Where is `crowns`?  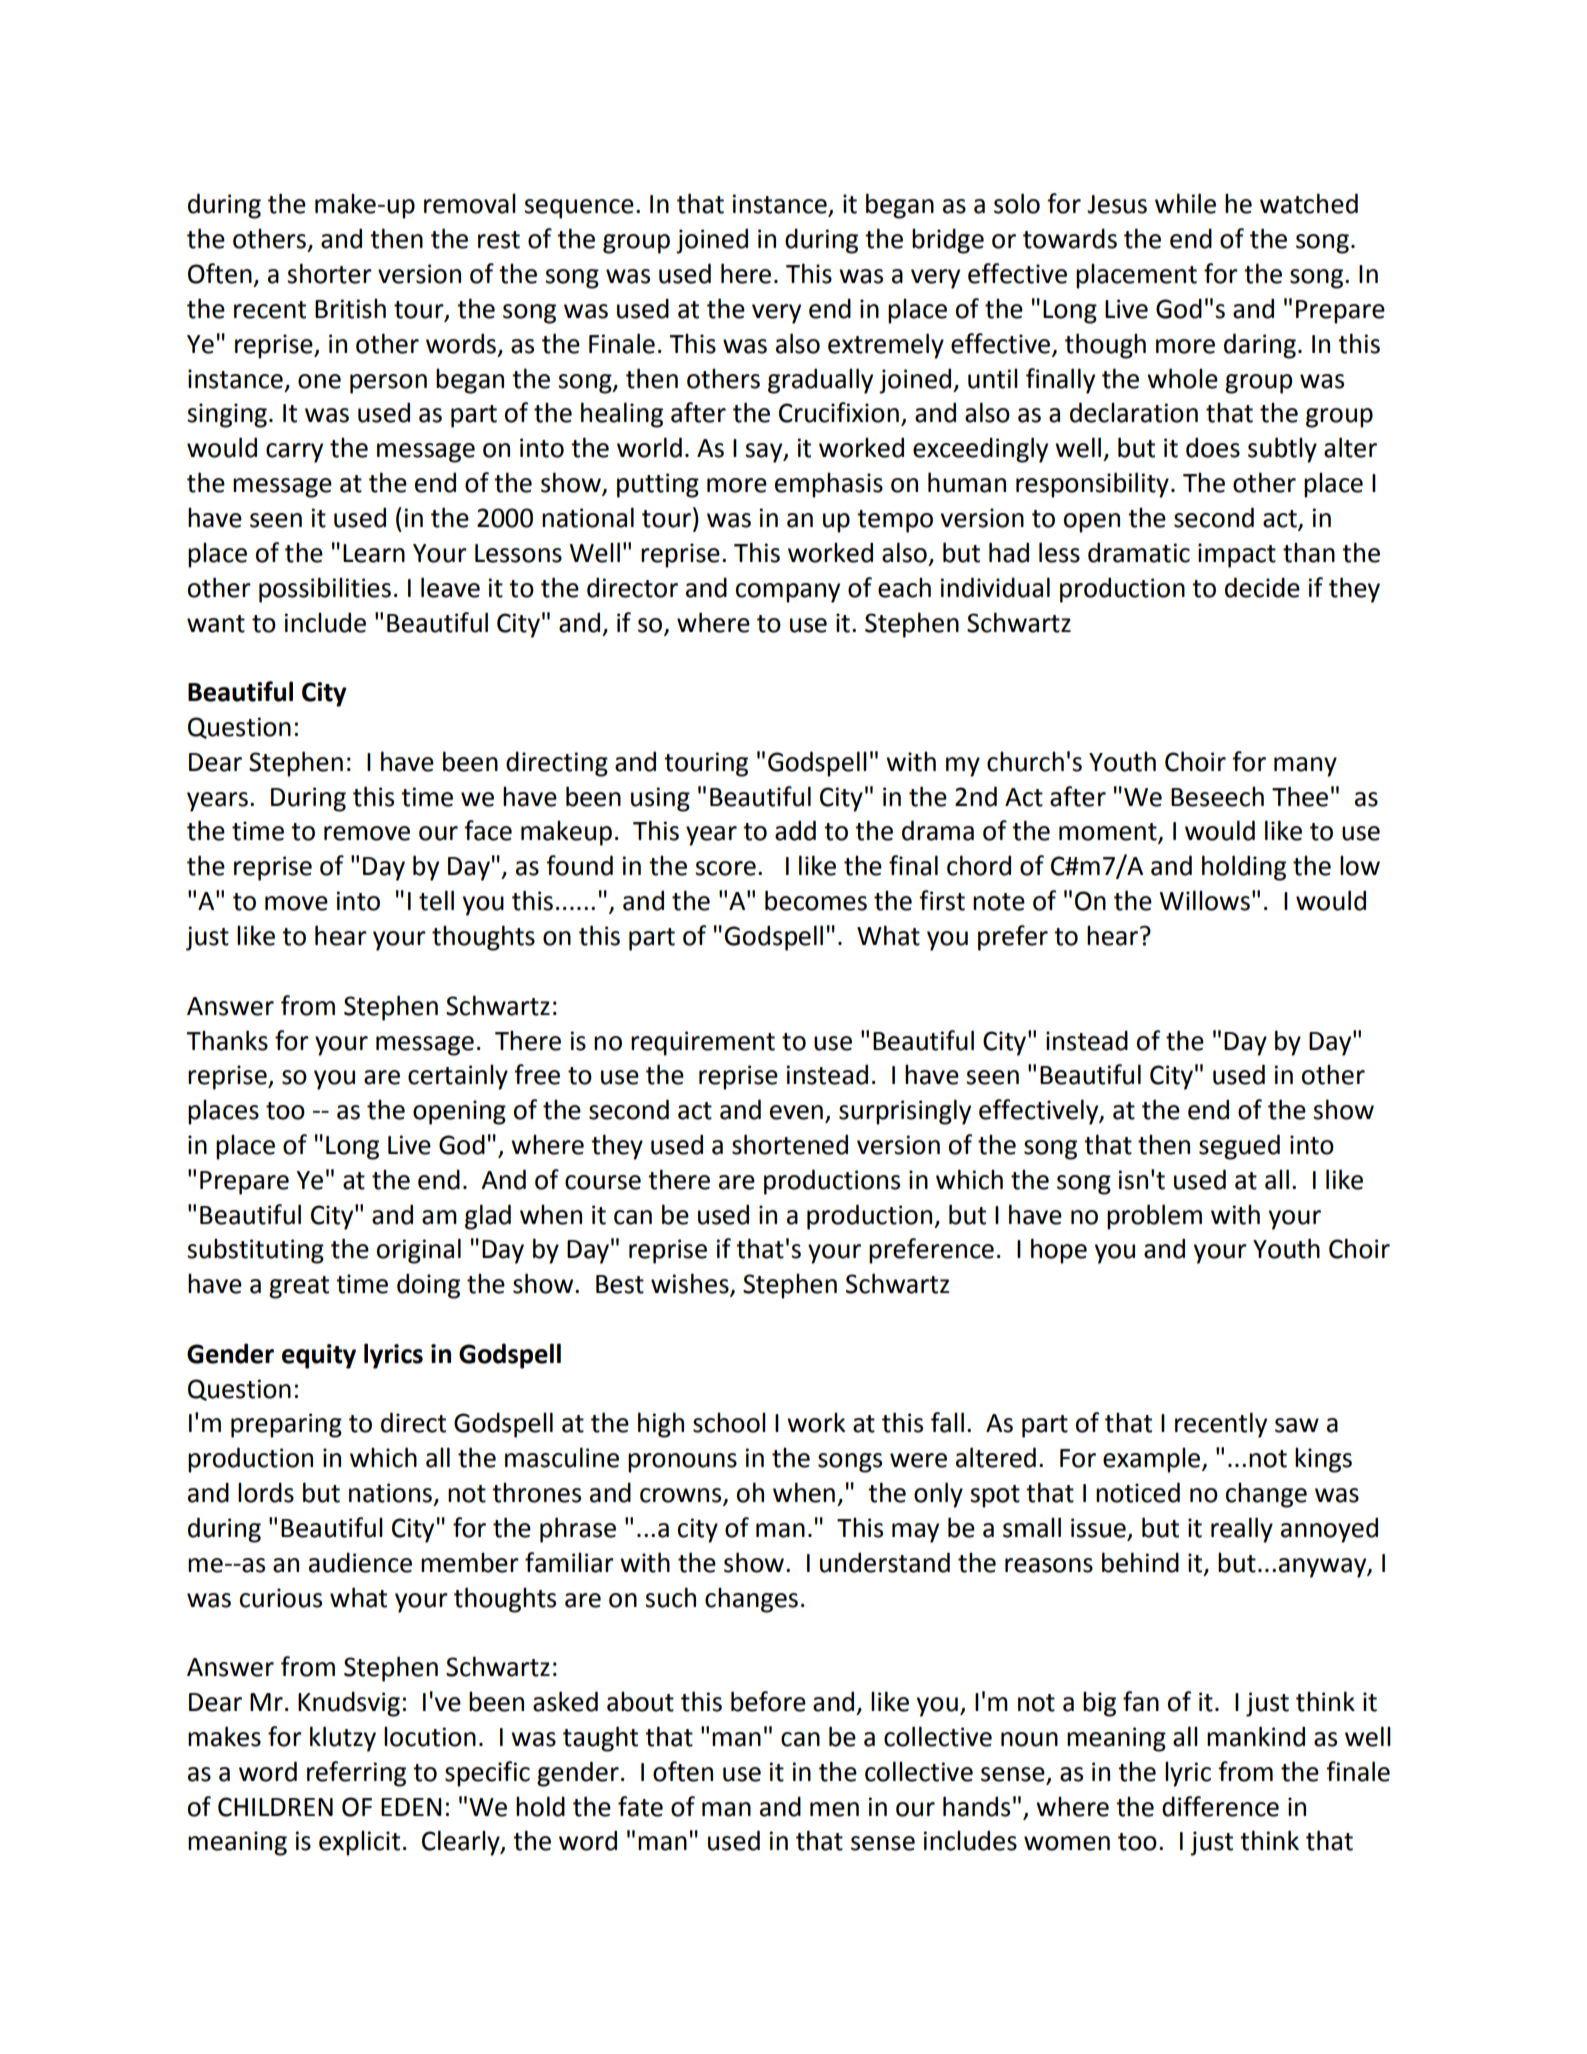 crowns is located at coordinates (682, 1496).
